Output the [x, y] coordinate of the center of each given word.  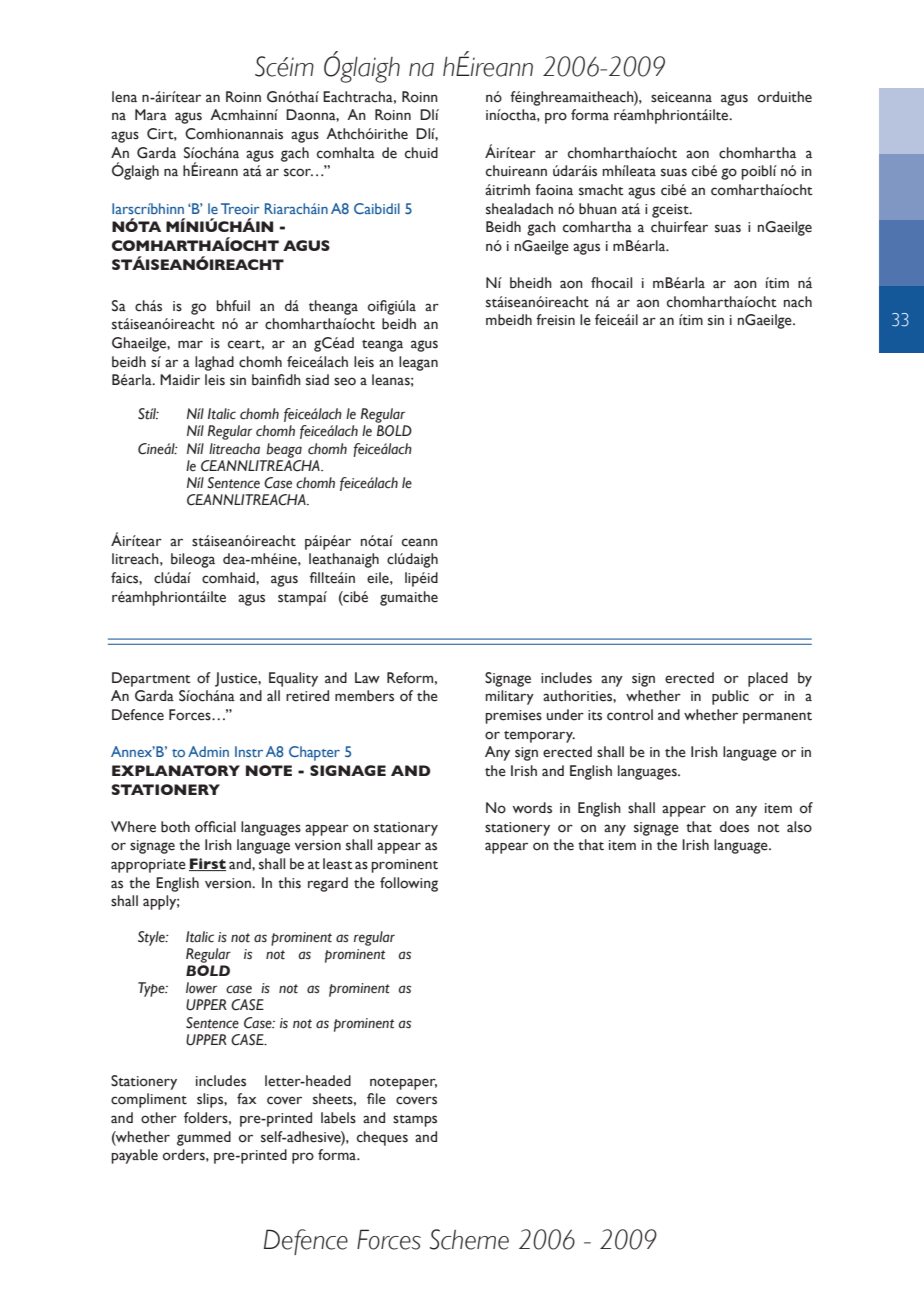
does [734, 827]
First [207, 864]
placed [768, 679]
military [510, 697]
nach [798, 302]
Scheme [469, 1239]
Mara [151, 114]
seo [345, 381]
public [730, 697]
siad [317, 380]
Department [151, 679]
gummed [204, 1138]
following [409, 884]
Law [367, 677]
